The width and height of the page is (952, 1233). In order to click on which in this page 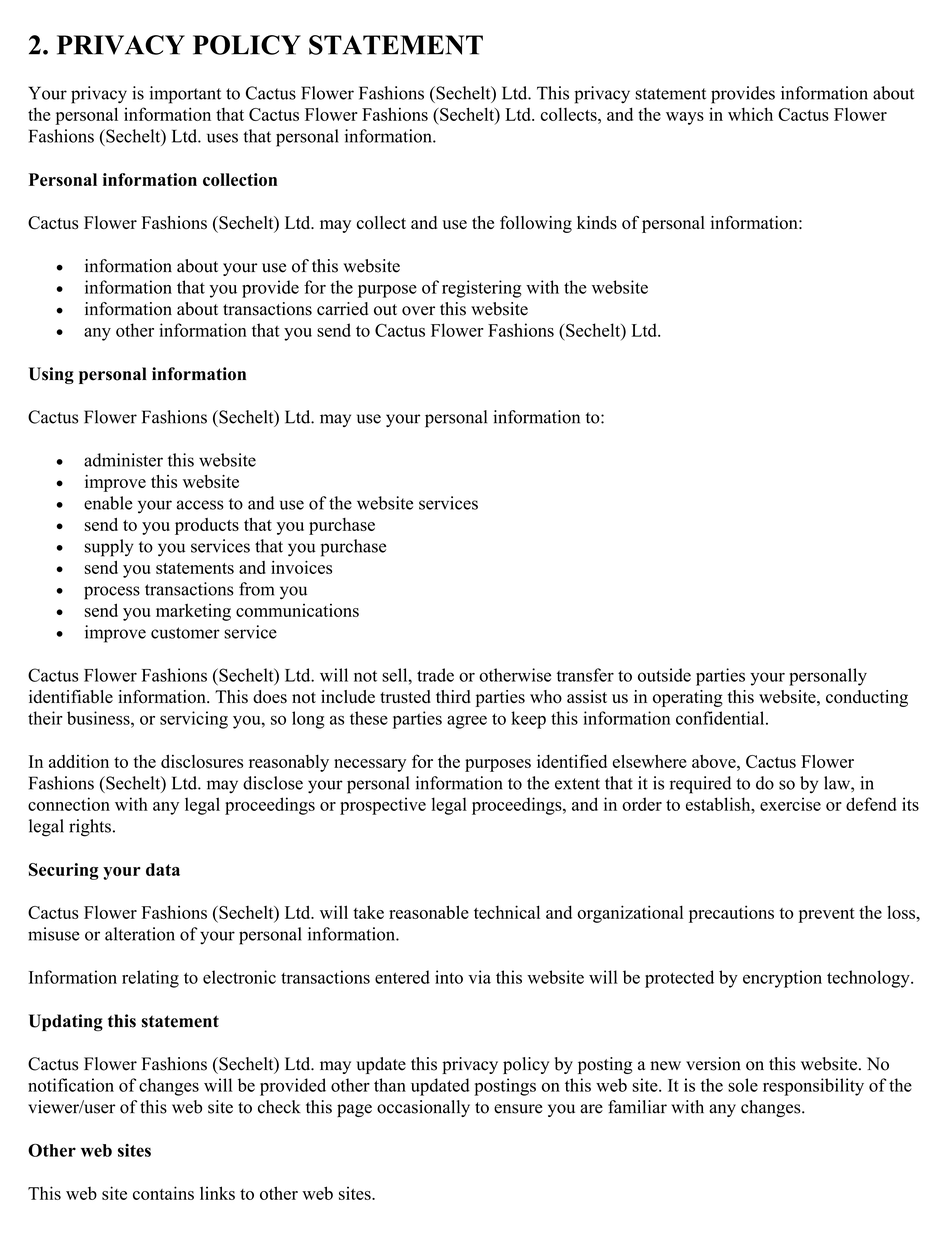, I will do `click(750, 114)`.
